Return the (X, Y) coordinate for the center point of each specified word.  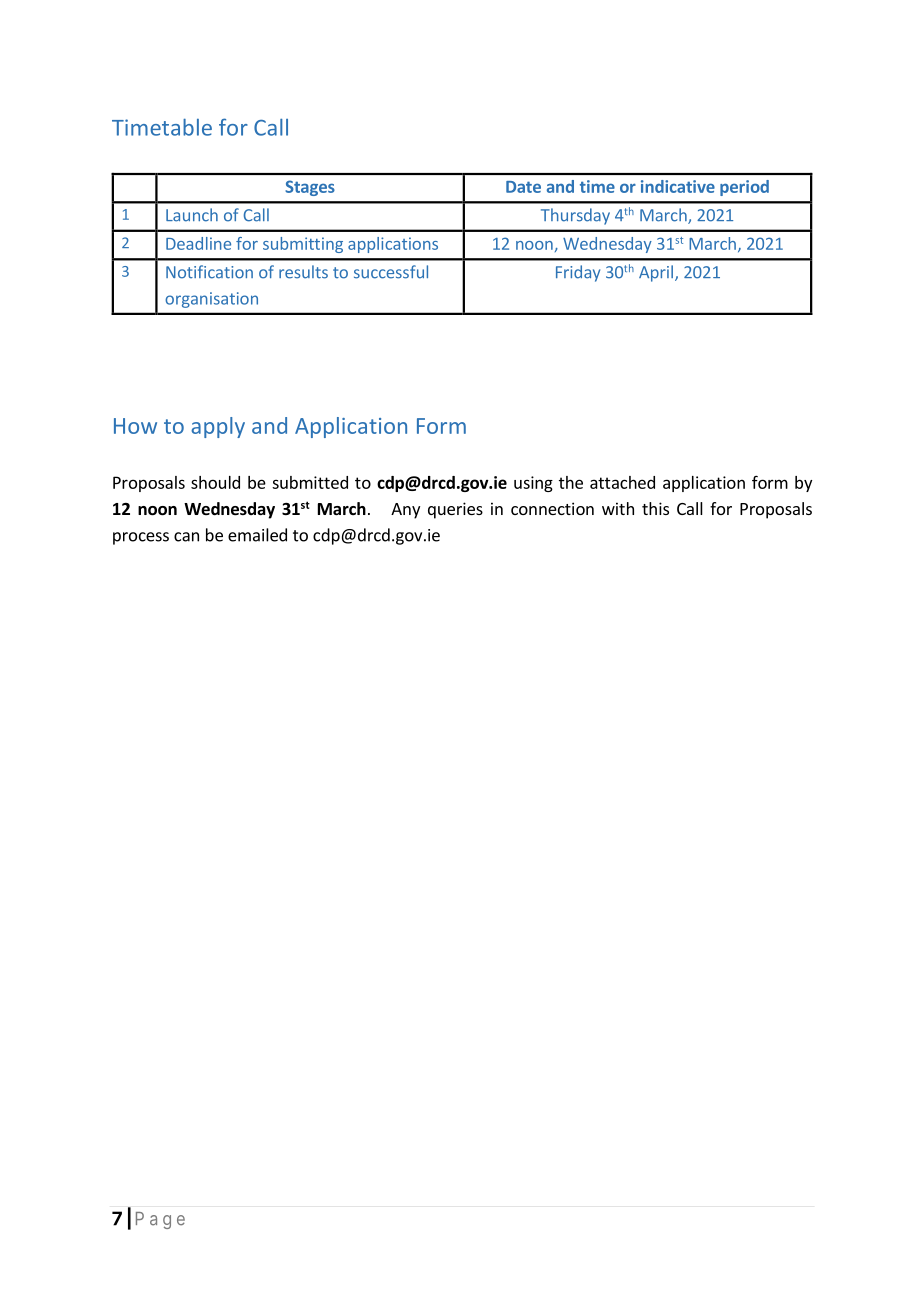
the (571, 482)
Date (523, 187)
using (533, 484)
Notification (209, 272)
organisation (211, 300)
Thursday (575, 216)
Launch (192, 215)
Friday (578, 273)
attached (622, 482)
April (656, 273)
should (215, 482)
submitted (310, 482)
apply (218, 427)
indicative (678, 186)
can (186, 537)
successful (391, 272)
